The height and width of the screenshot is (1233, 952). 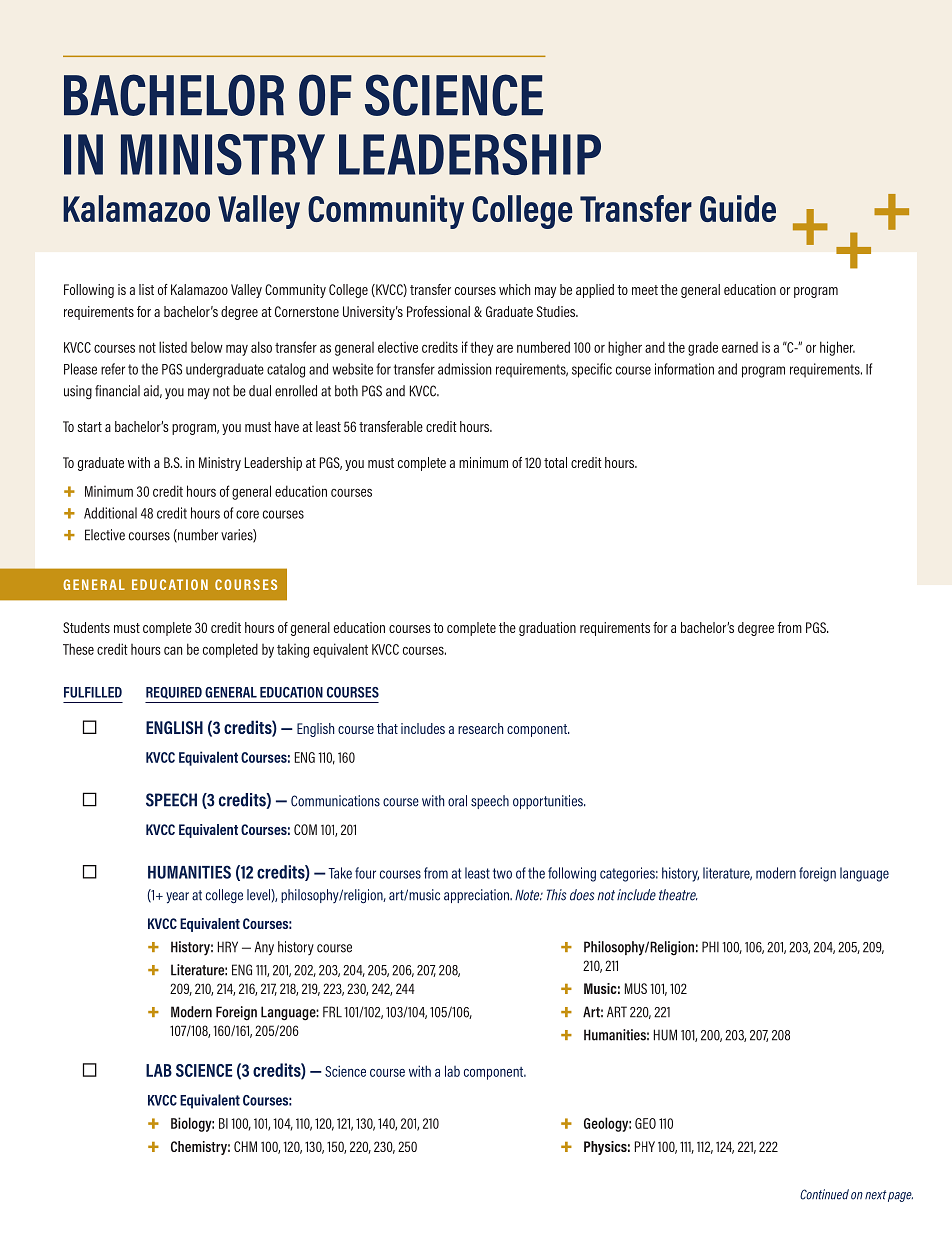 I want to click on total, so click(x=555, y=462).
